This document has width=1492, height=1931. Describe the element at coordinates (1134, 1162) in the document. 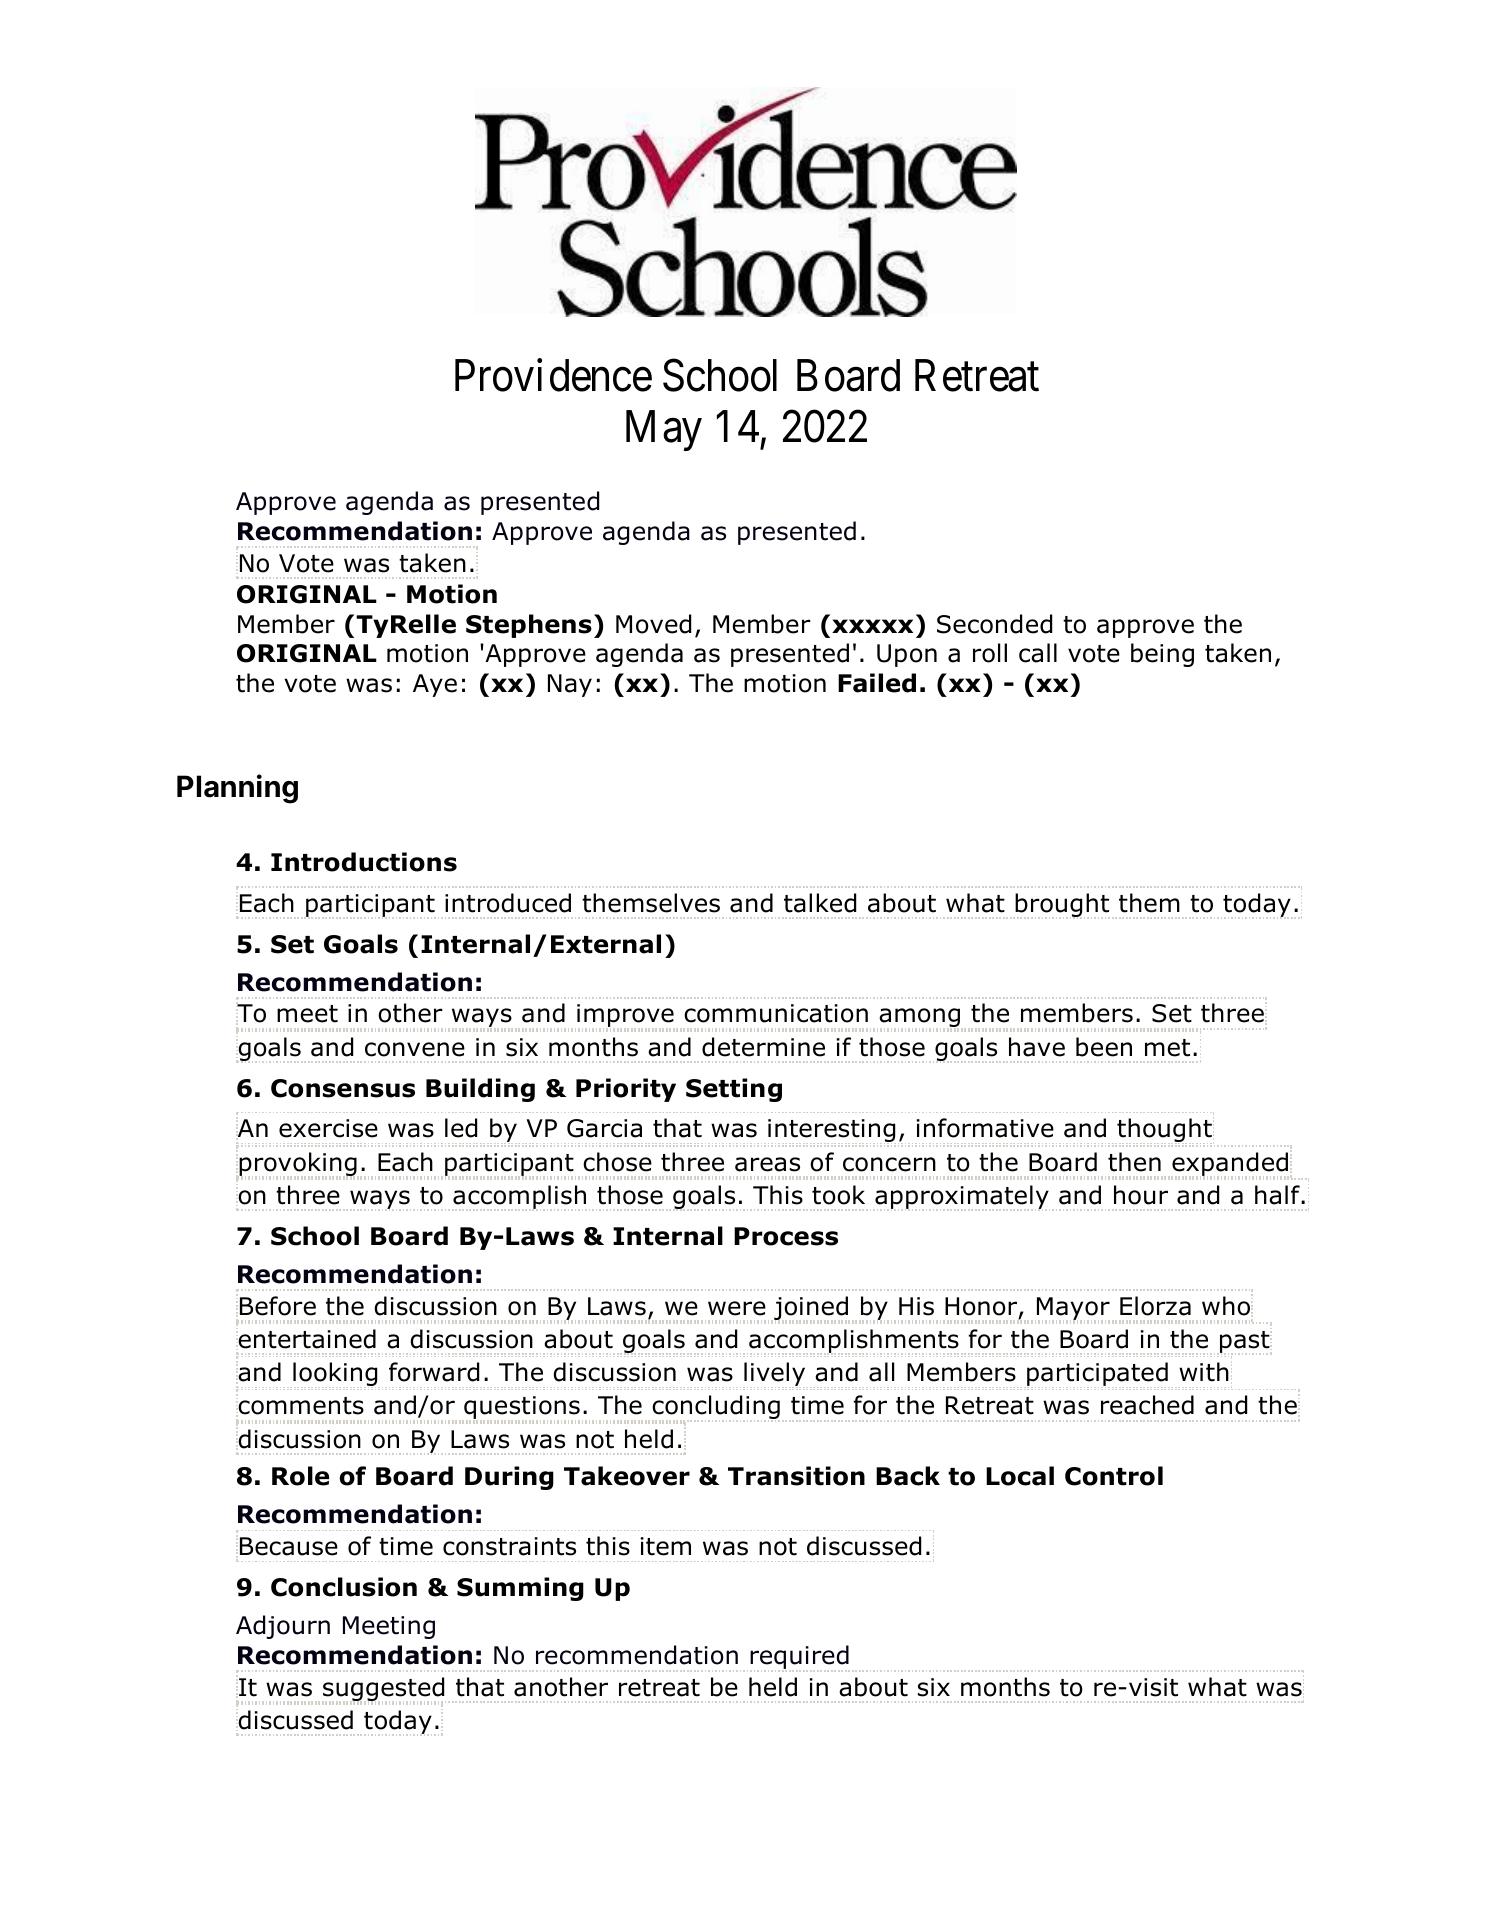

I see `then` at that location.
